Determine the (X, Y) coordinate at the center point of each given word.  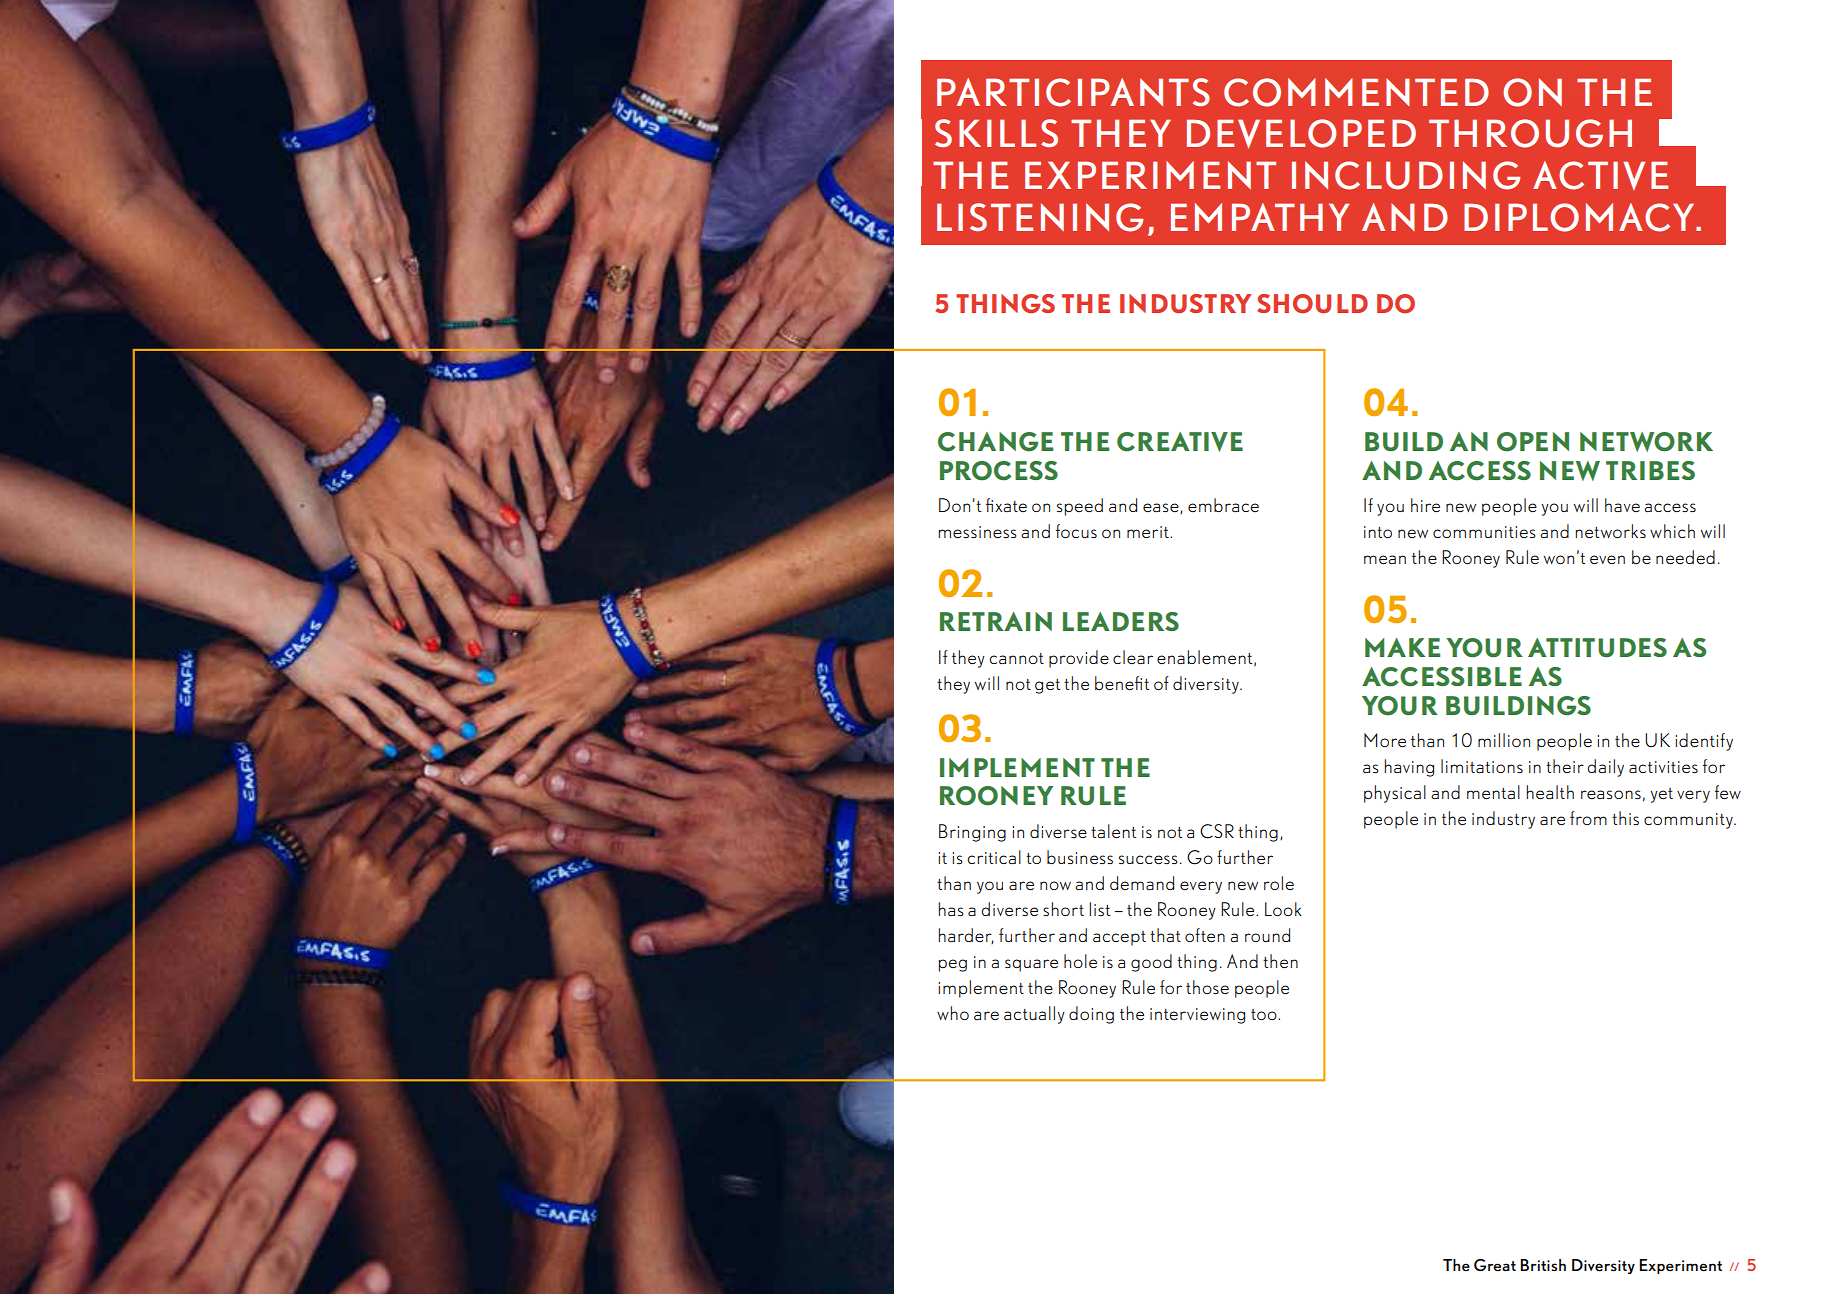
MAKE (1402, 647)
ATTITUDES (1597, 647)
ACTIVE (1600, 175)
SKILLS (996, 133)
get (1047, 686)
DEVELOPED (1301, 134)
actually (1034, 1015)
